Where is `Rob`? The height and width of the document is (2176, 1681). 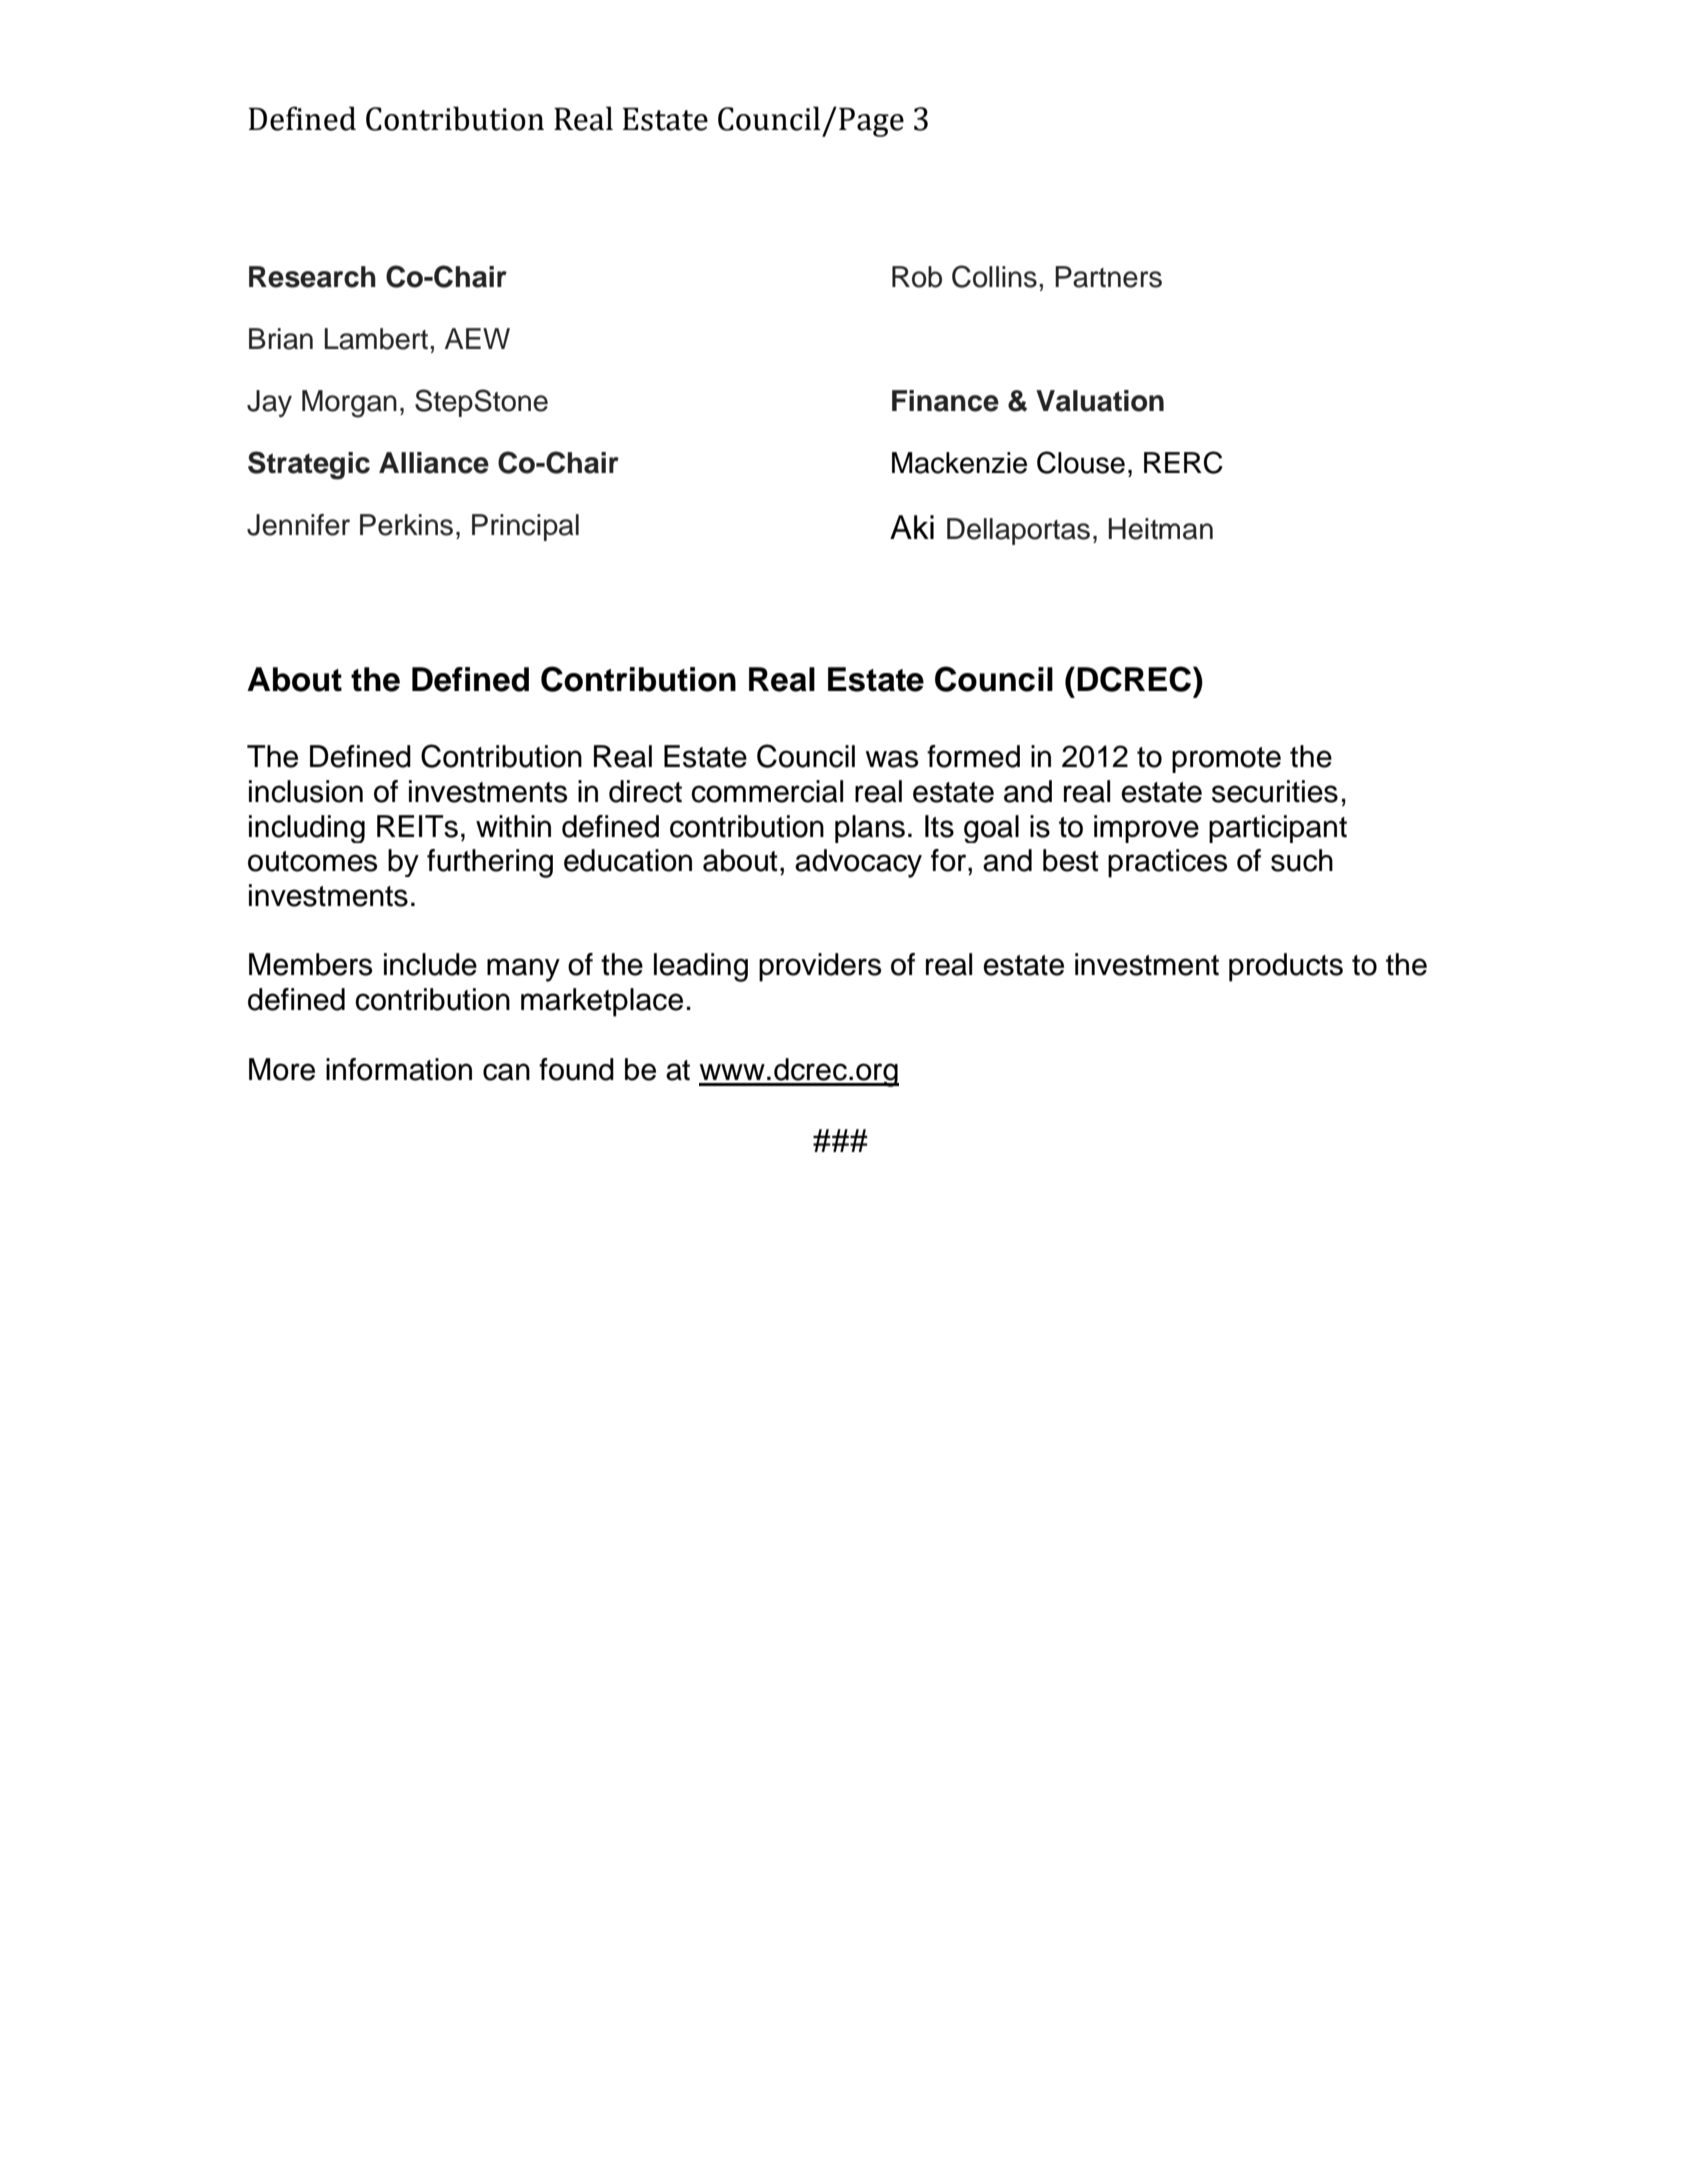 Rob is located at coordinates (917, 277).
